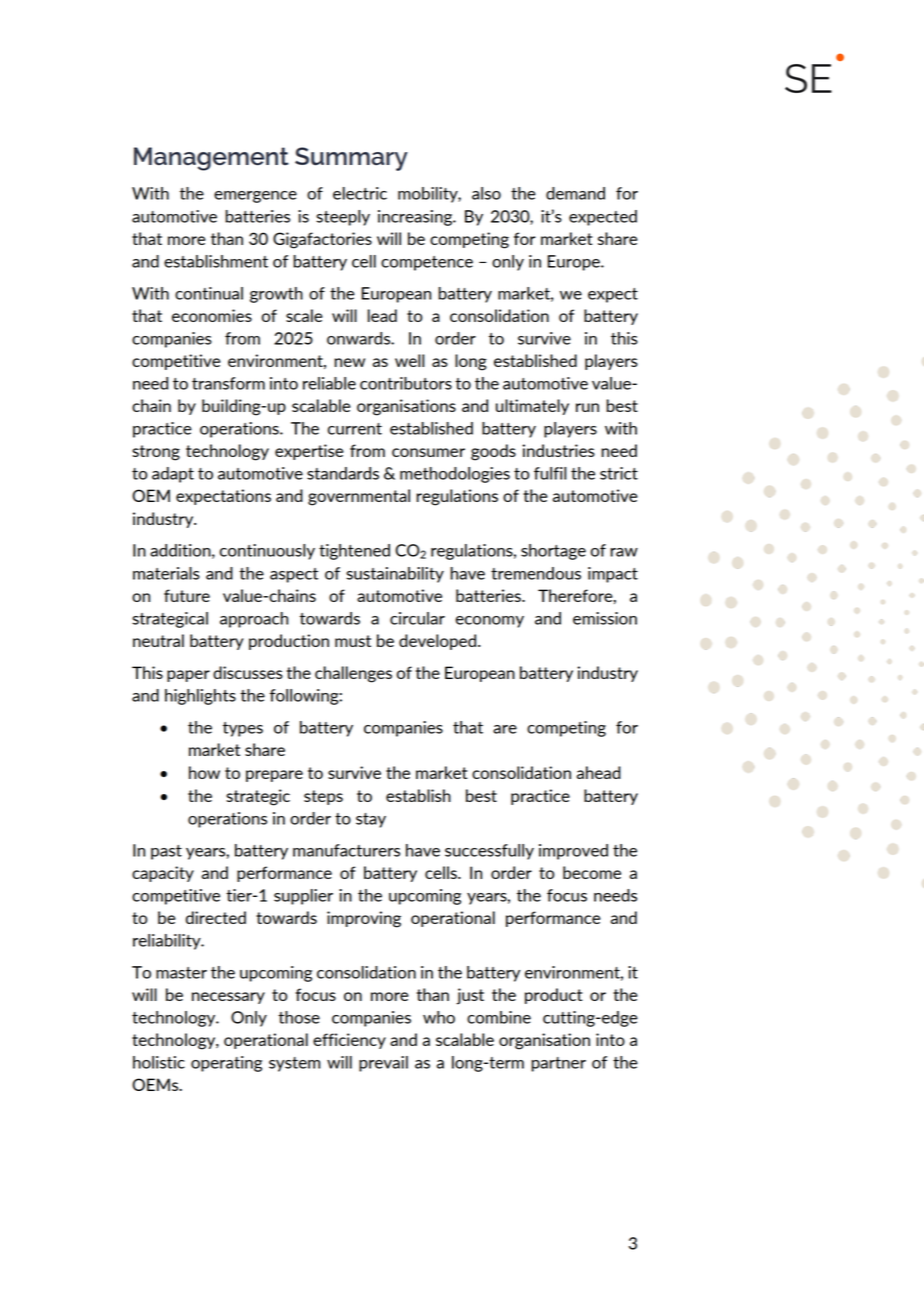 The height and width of the screenshot is (1308, 924). What do you see at coordinates (360, 193) in the screenshot?
I see `electric` at bounding box center [360, 193].
